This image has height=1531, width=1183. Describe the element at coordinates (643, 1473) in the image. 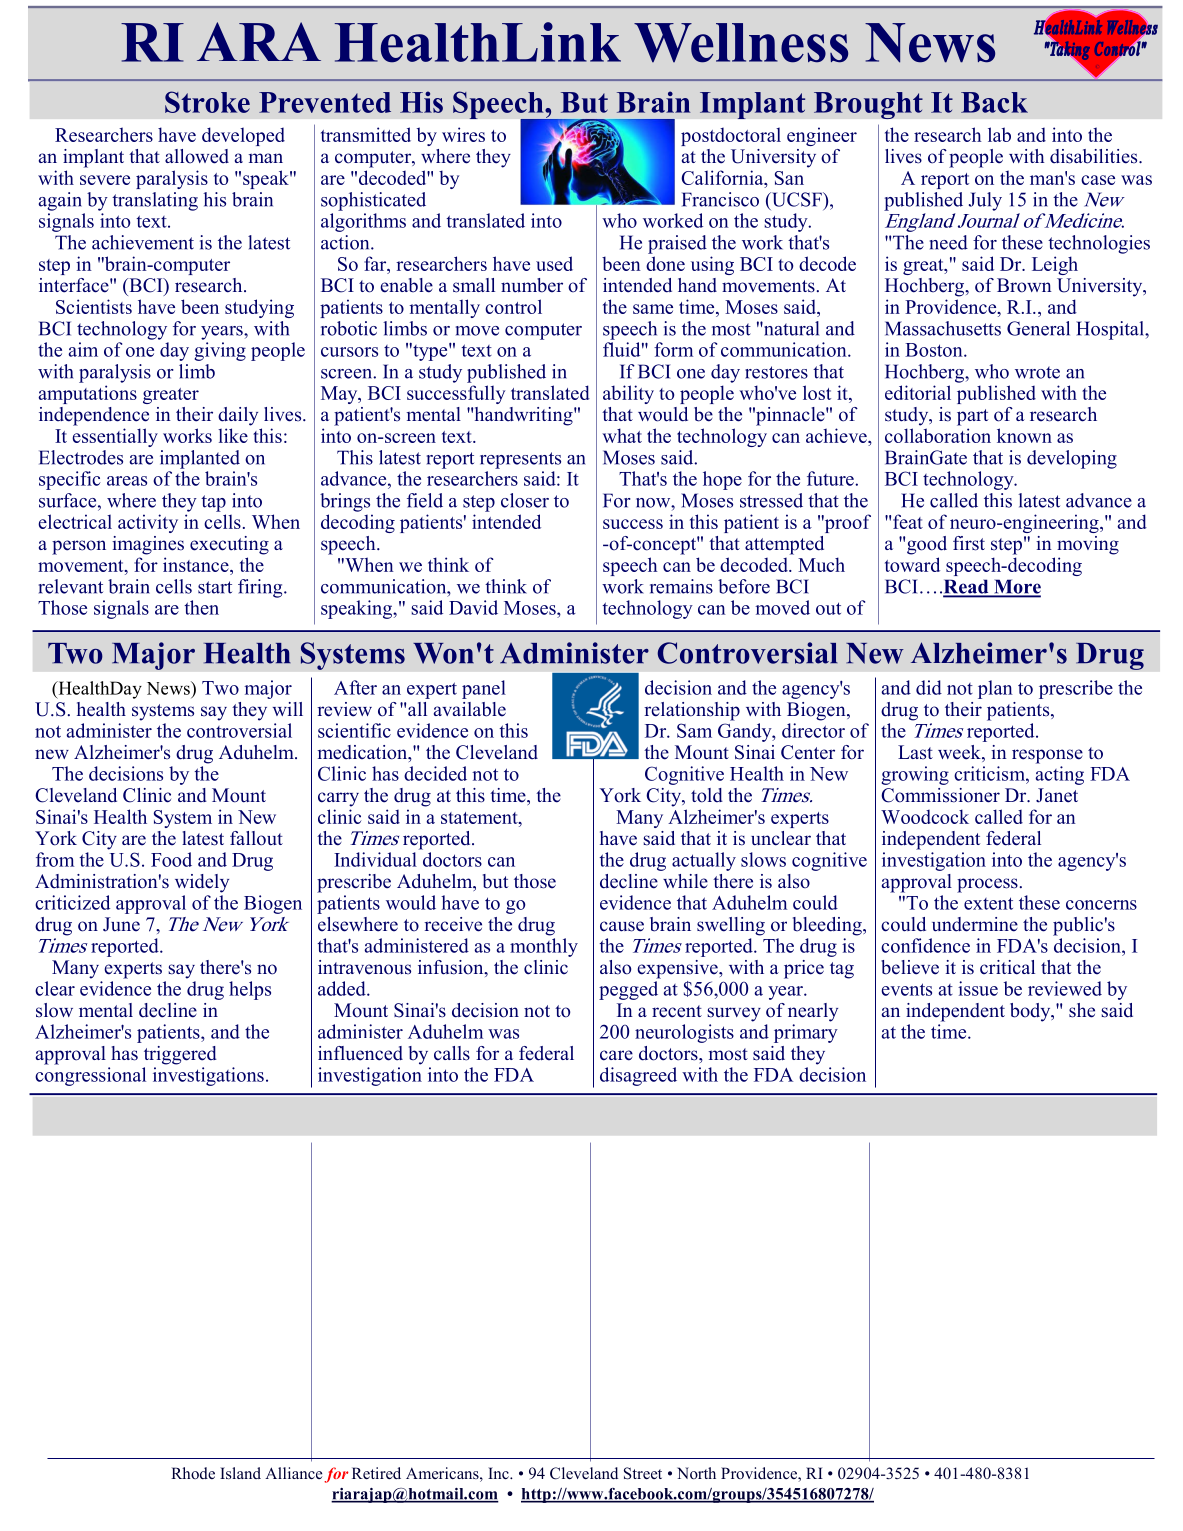

I see `Street` at that location.
